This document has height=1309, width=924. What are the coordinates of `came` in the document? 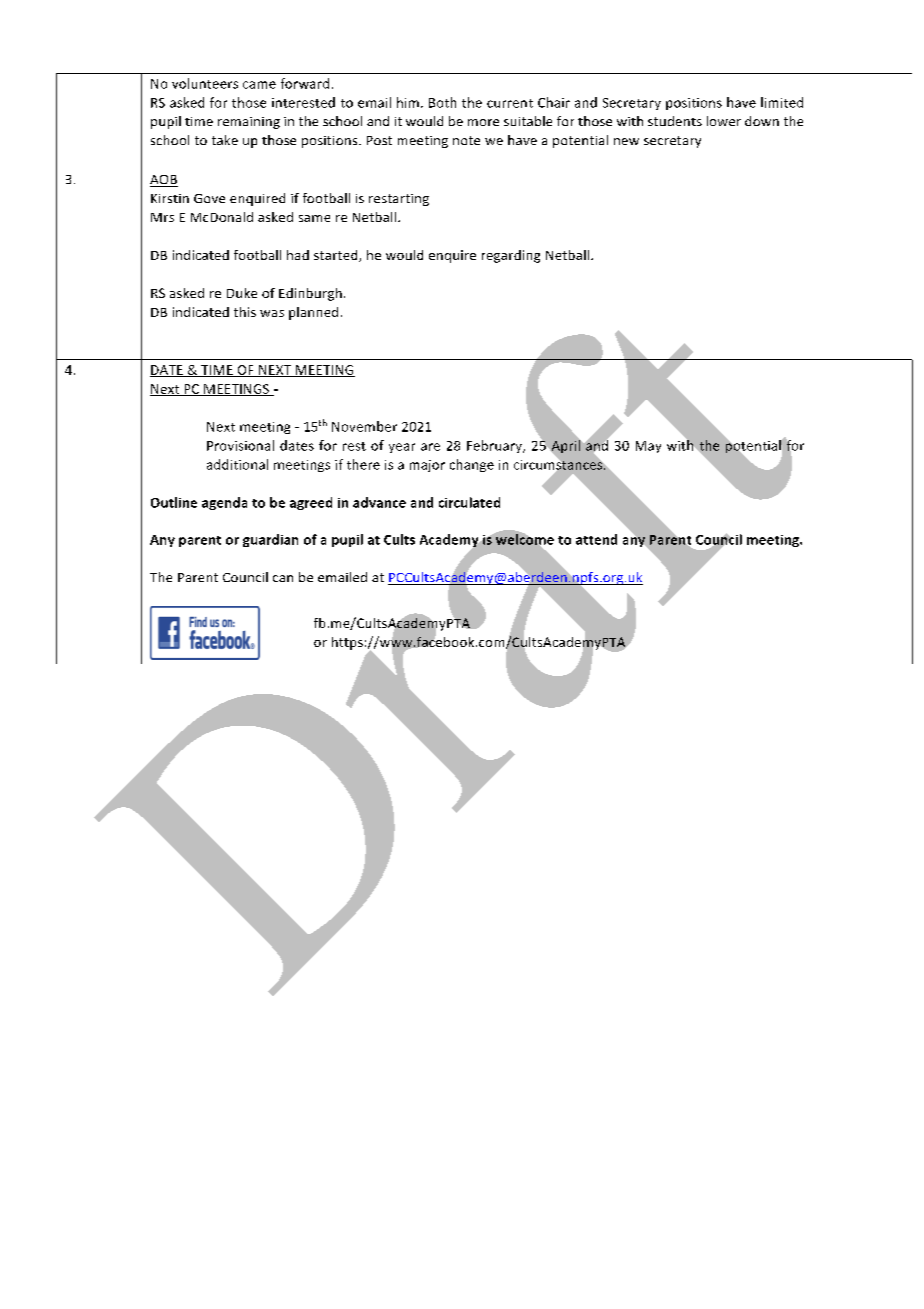 It's located at (259, 85).
